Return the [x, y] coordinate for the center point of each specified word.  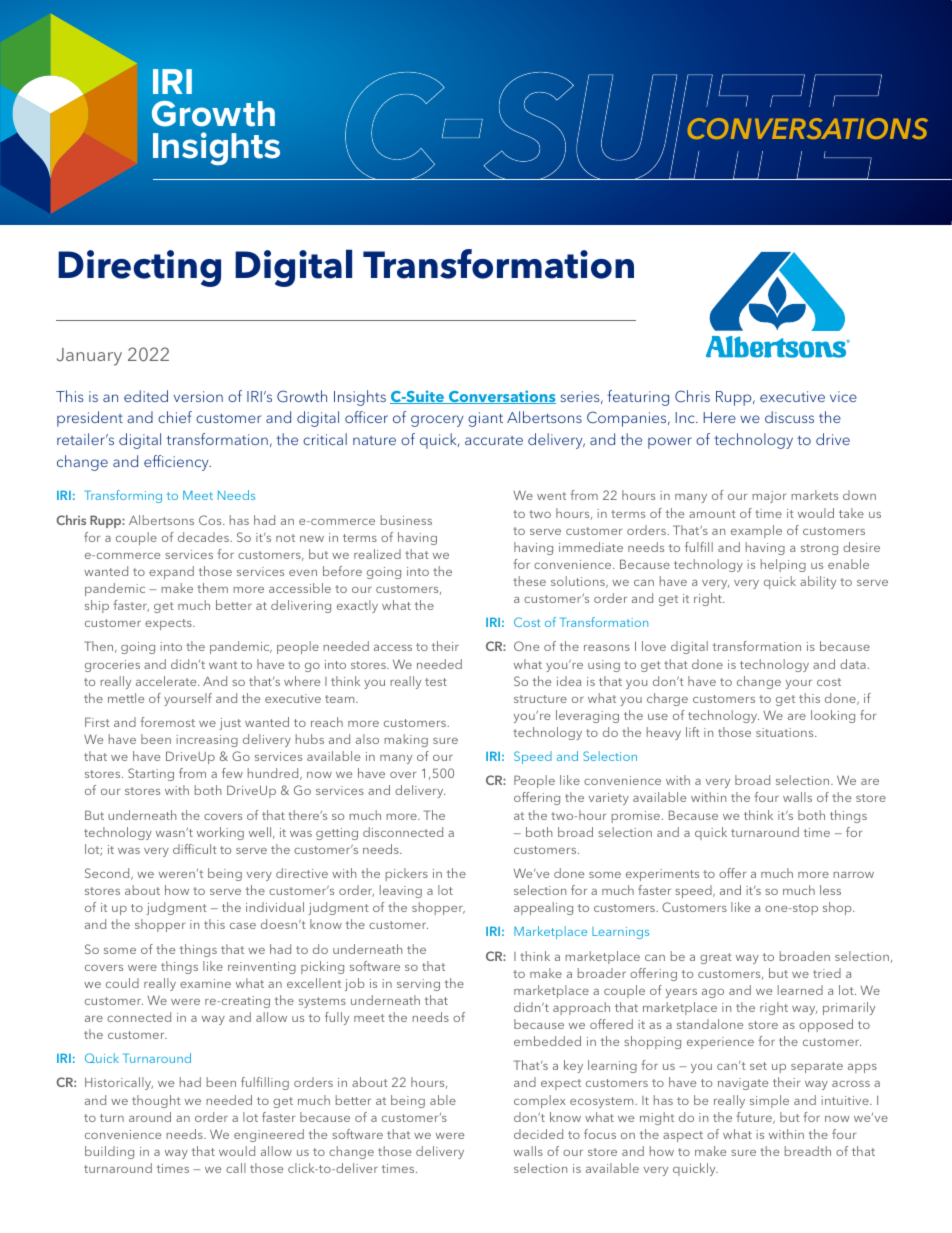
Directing [139, 268]
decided [538, 1134]
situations [786, 732]
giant [485, 419]
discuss [789, 417]
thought [156, 1101]
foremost [167, 722]
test [436, 682]
